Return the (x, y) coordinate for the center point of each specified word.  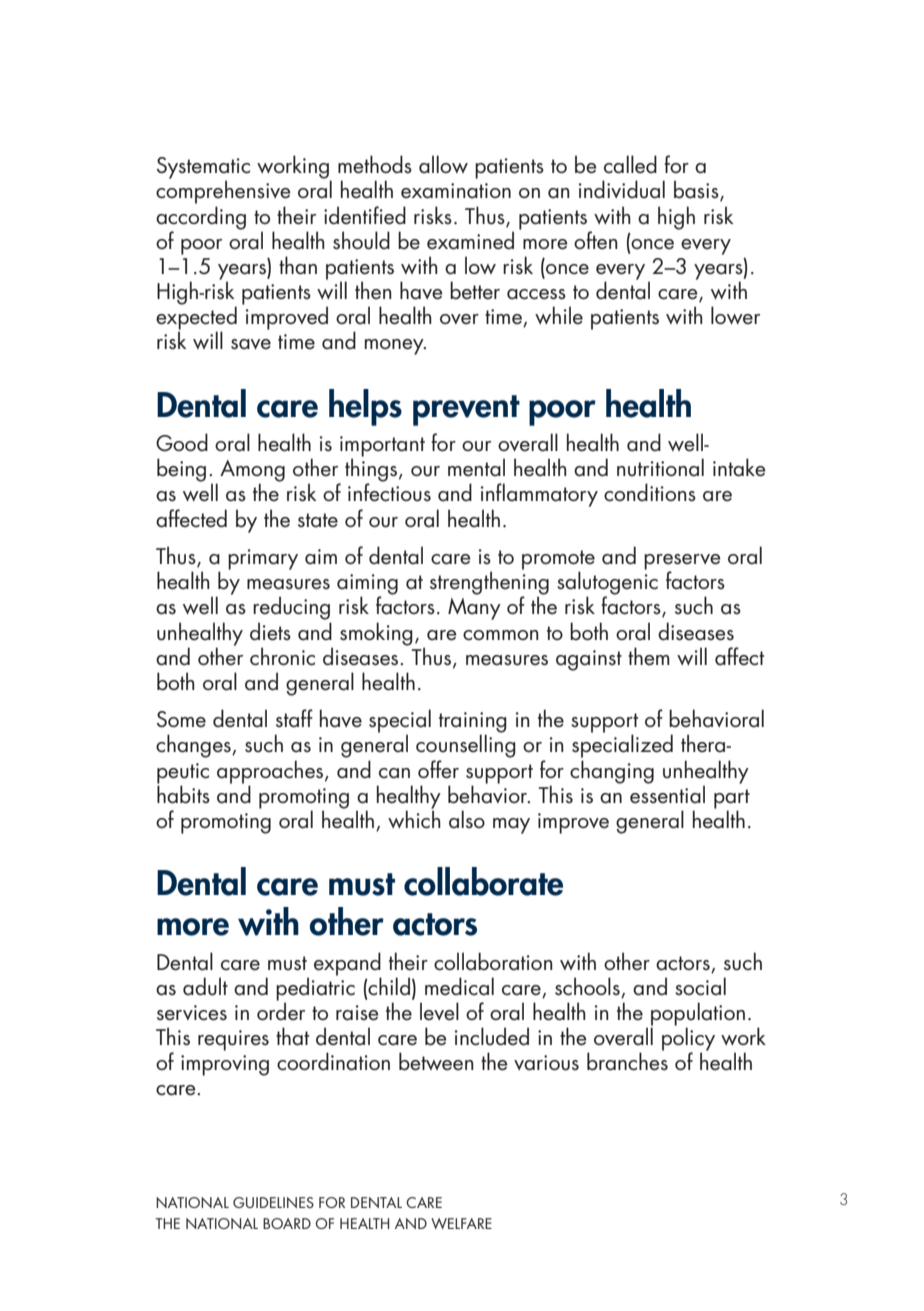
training (473, 723)
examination (456, 191)
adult (205, 986)
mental (476, 467)
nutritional (660, 467)
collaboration (493, 961)
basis (697, 190)
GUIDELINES (273, 1202)
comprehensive (223, 192)
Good (182, 442)
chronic (282, 656)
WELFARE (461, 1223)
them (649, 656)
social (700, 986)
